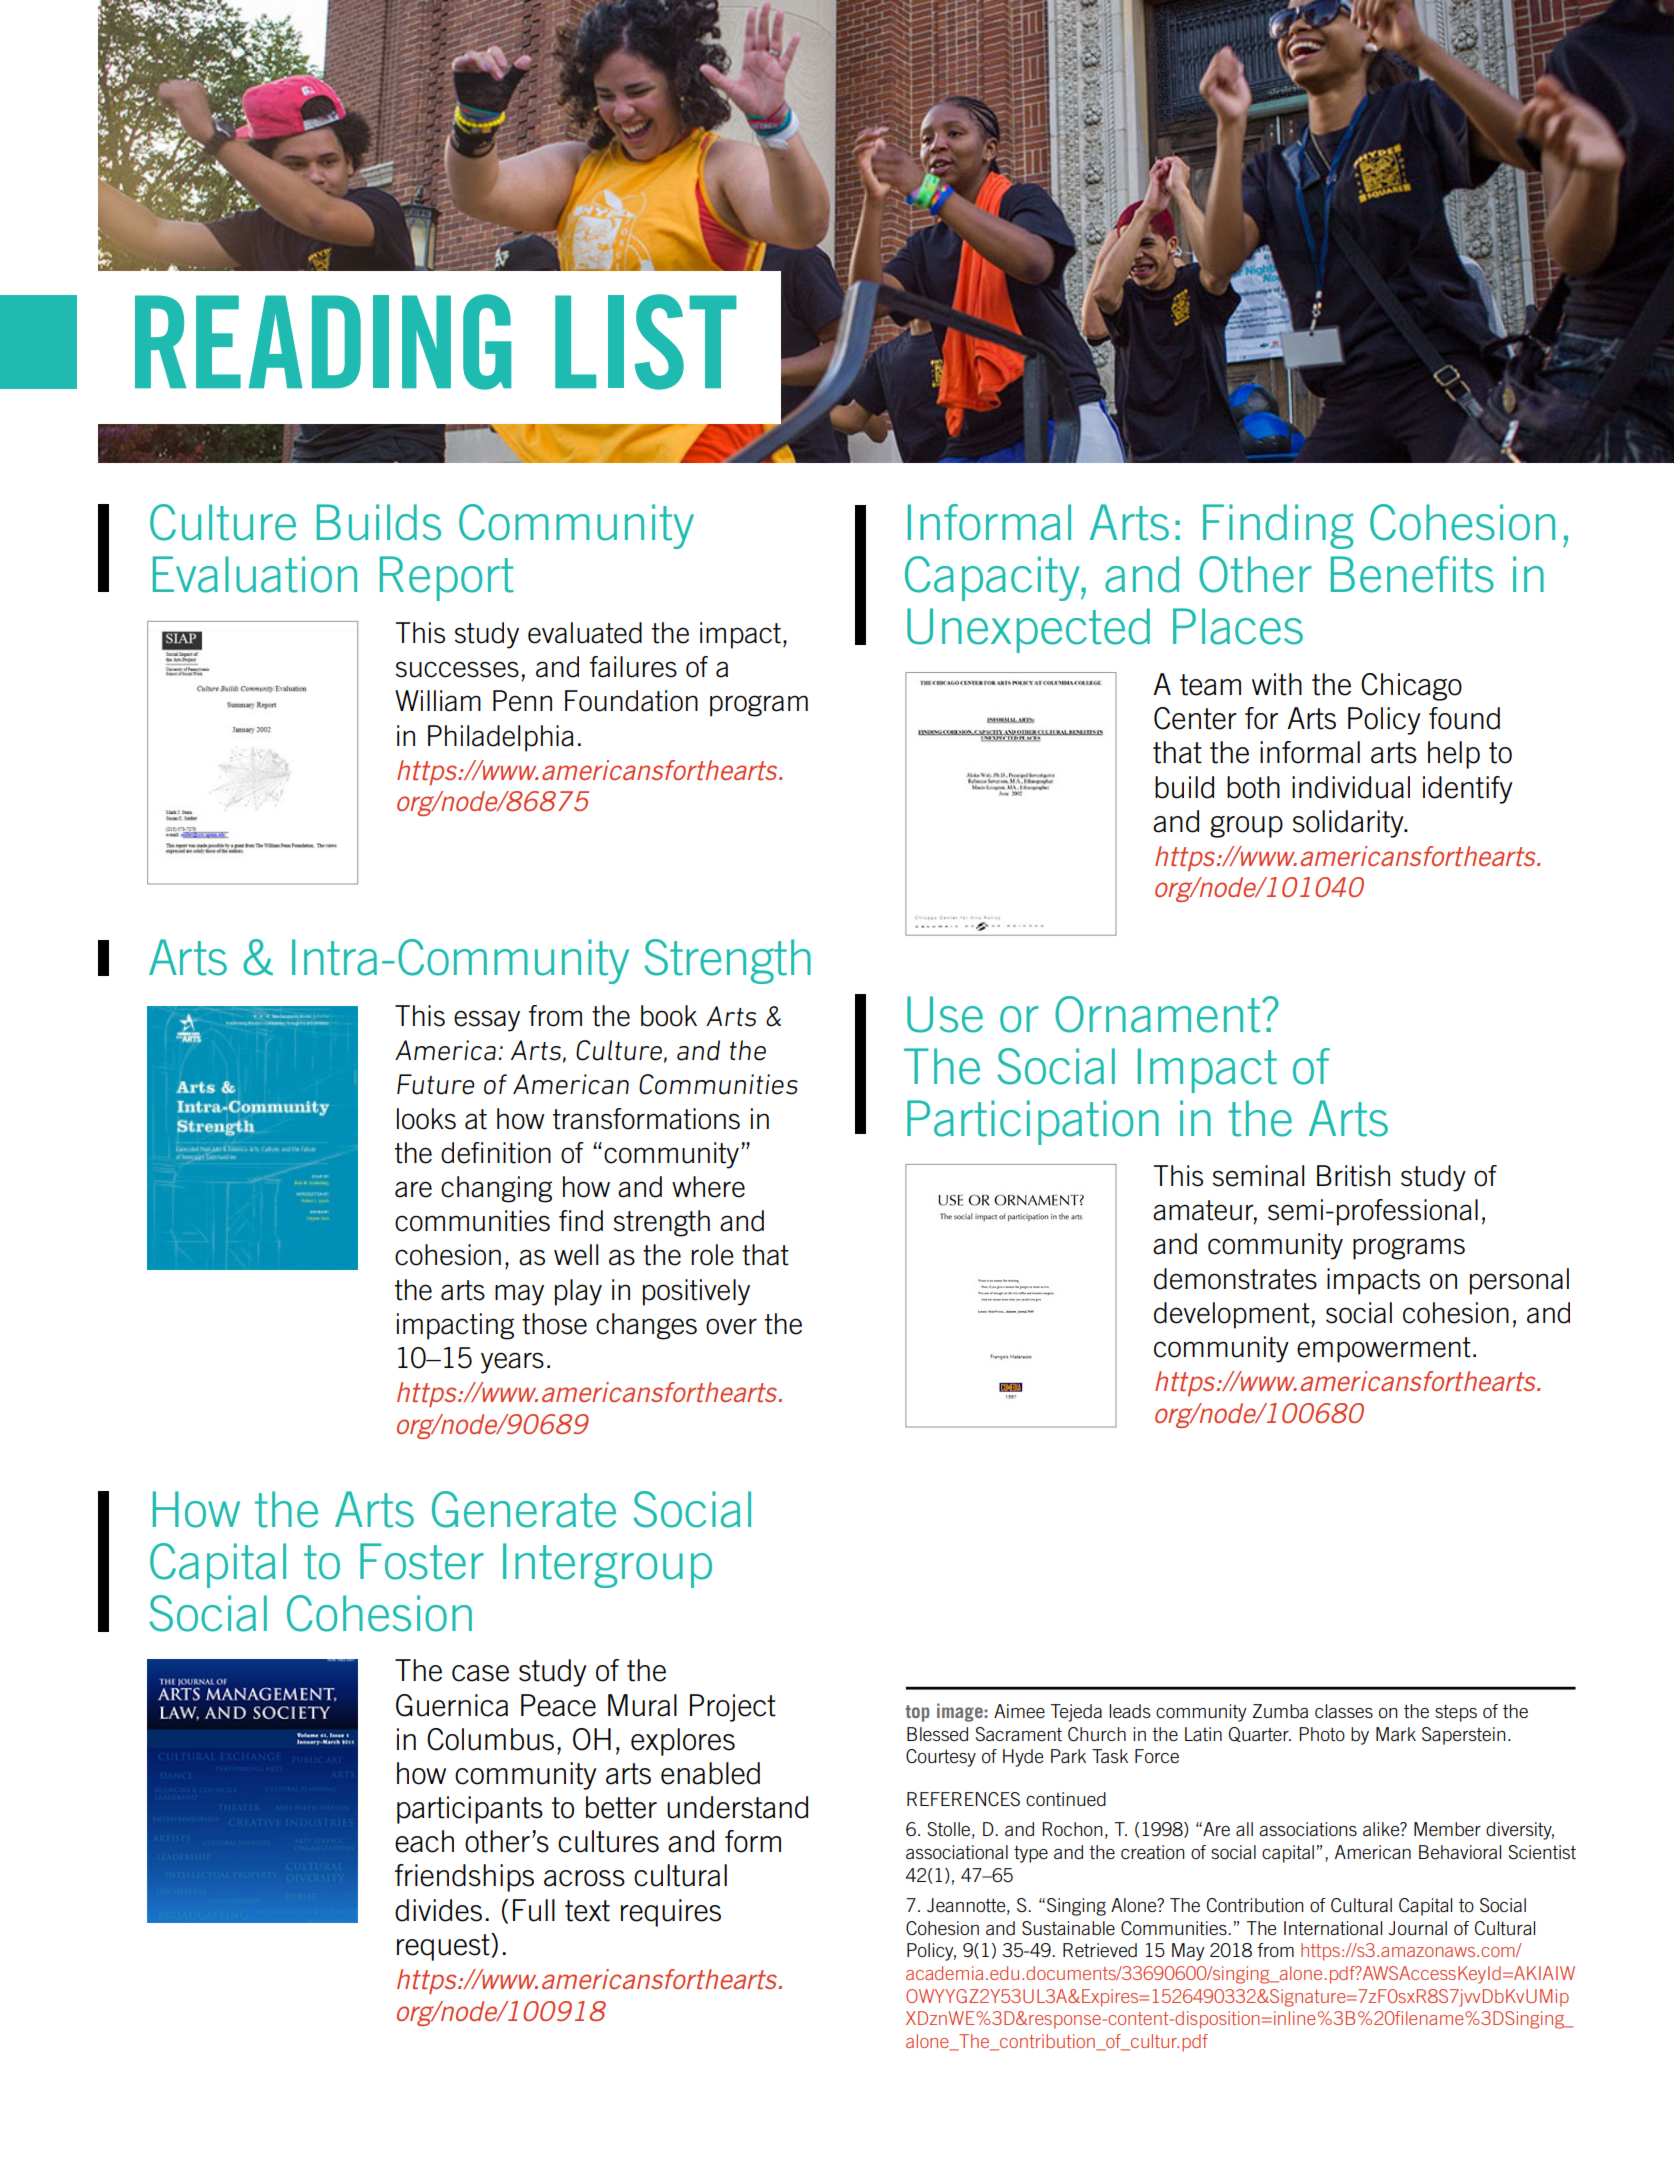 The width and height of the screenshot is (1674, 2167). I want to click on over, so click(731, 1326).
